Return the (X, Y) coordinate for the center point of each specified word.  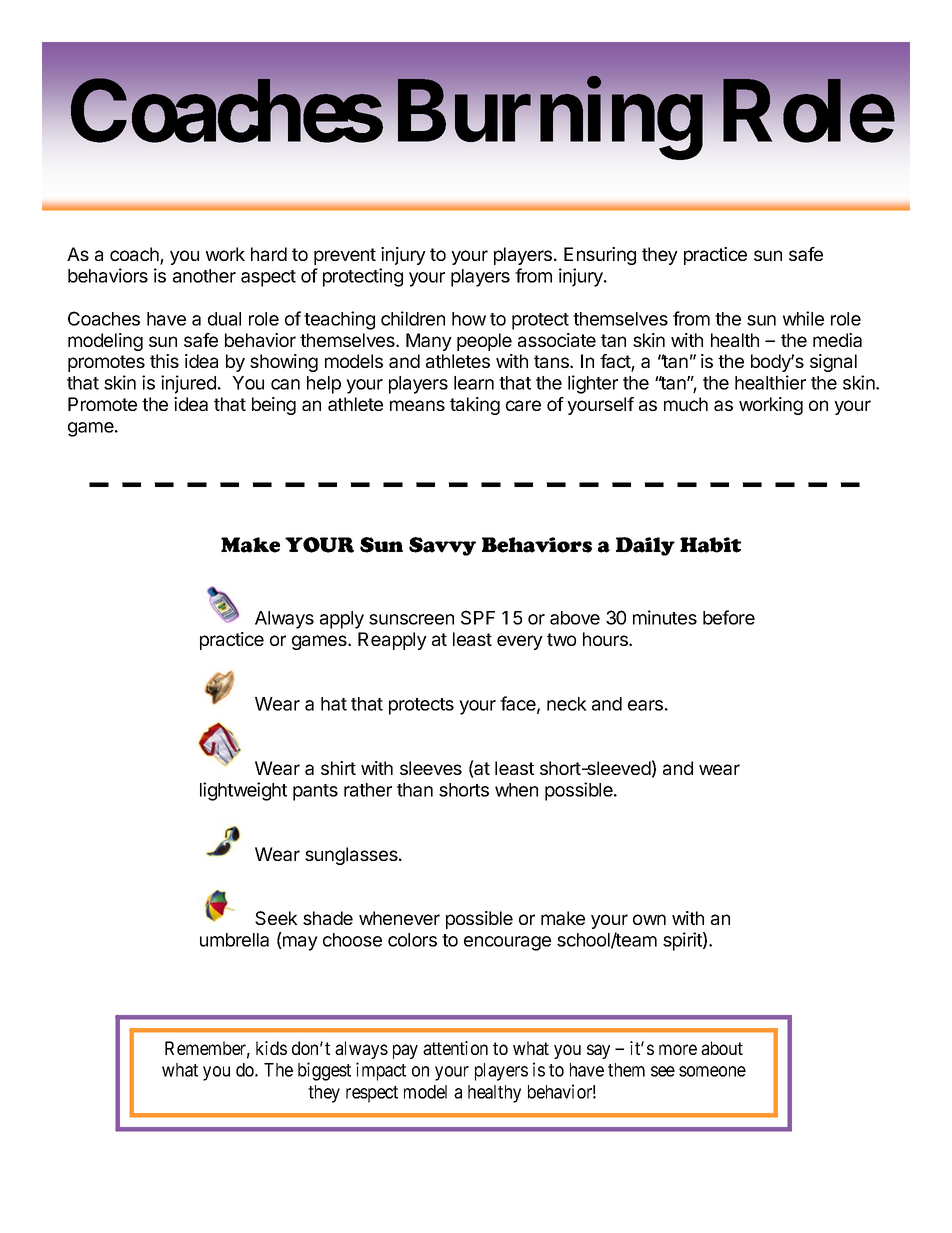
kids (271, 1048)
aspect (268, 278)
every (520, 642)
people (484, 342)
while (803, 318)
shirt (338, 768)
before (729, 617)
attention (455, 1048)
